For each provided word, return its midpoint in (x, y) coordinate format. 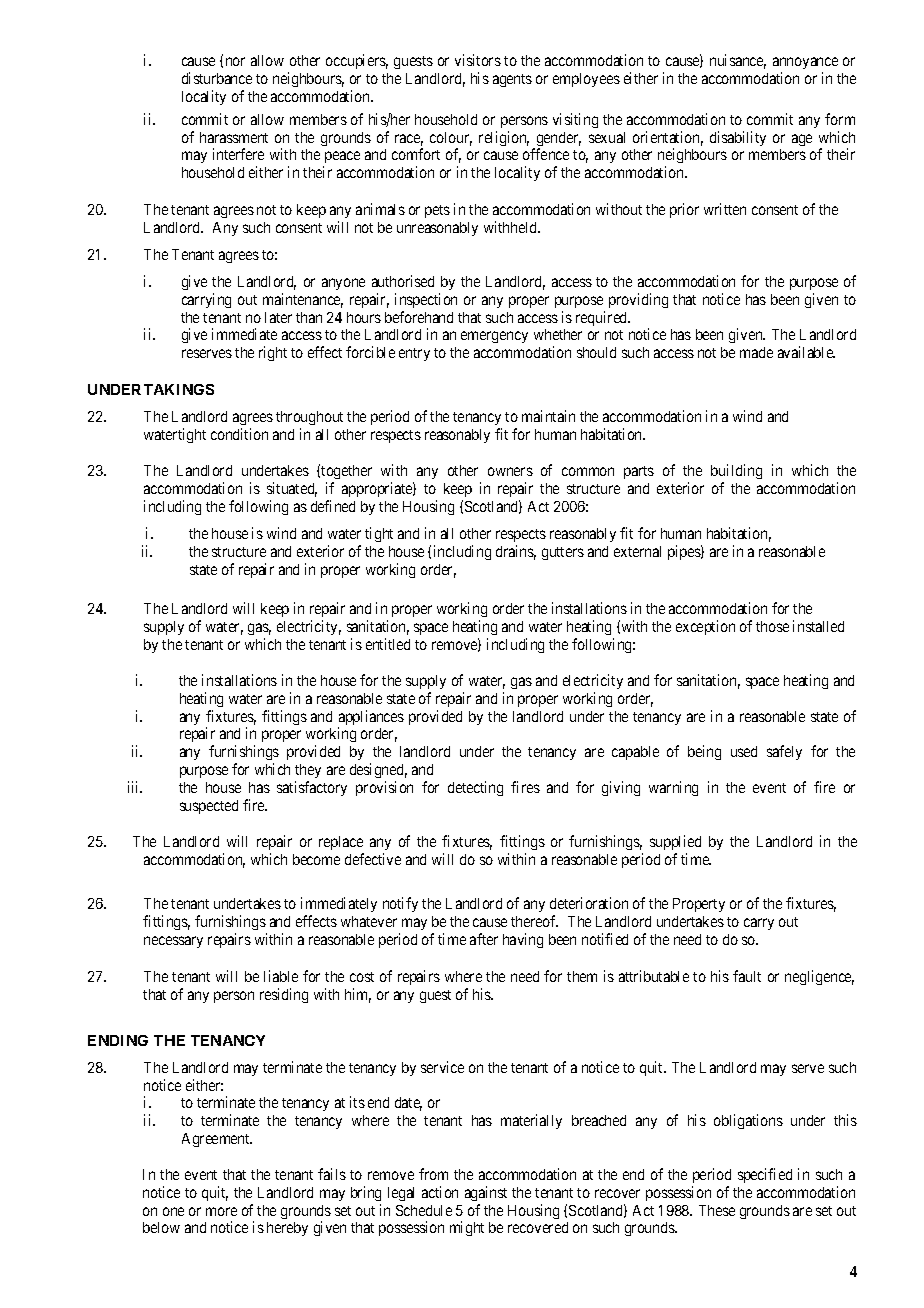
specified (765, 1175)
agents (512, 80)
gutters (563, 553)
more (221, 1211)
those (772, 626)
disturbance (217, 78)
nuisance (738, 61)
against (486, 1193)
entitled (388, 644)
